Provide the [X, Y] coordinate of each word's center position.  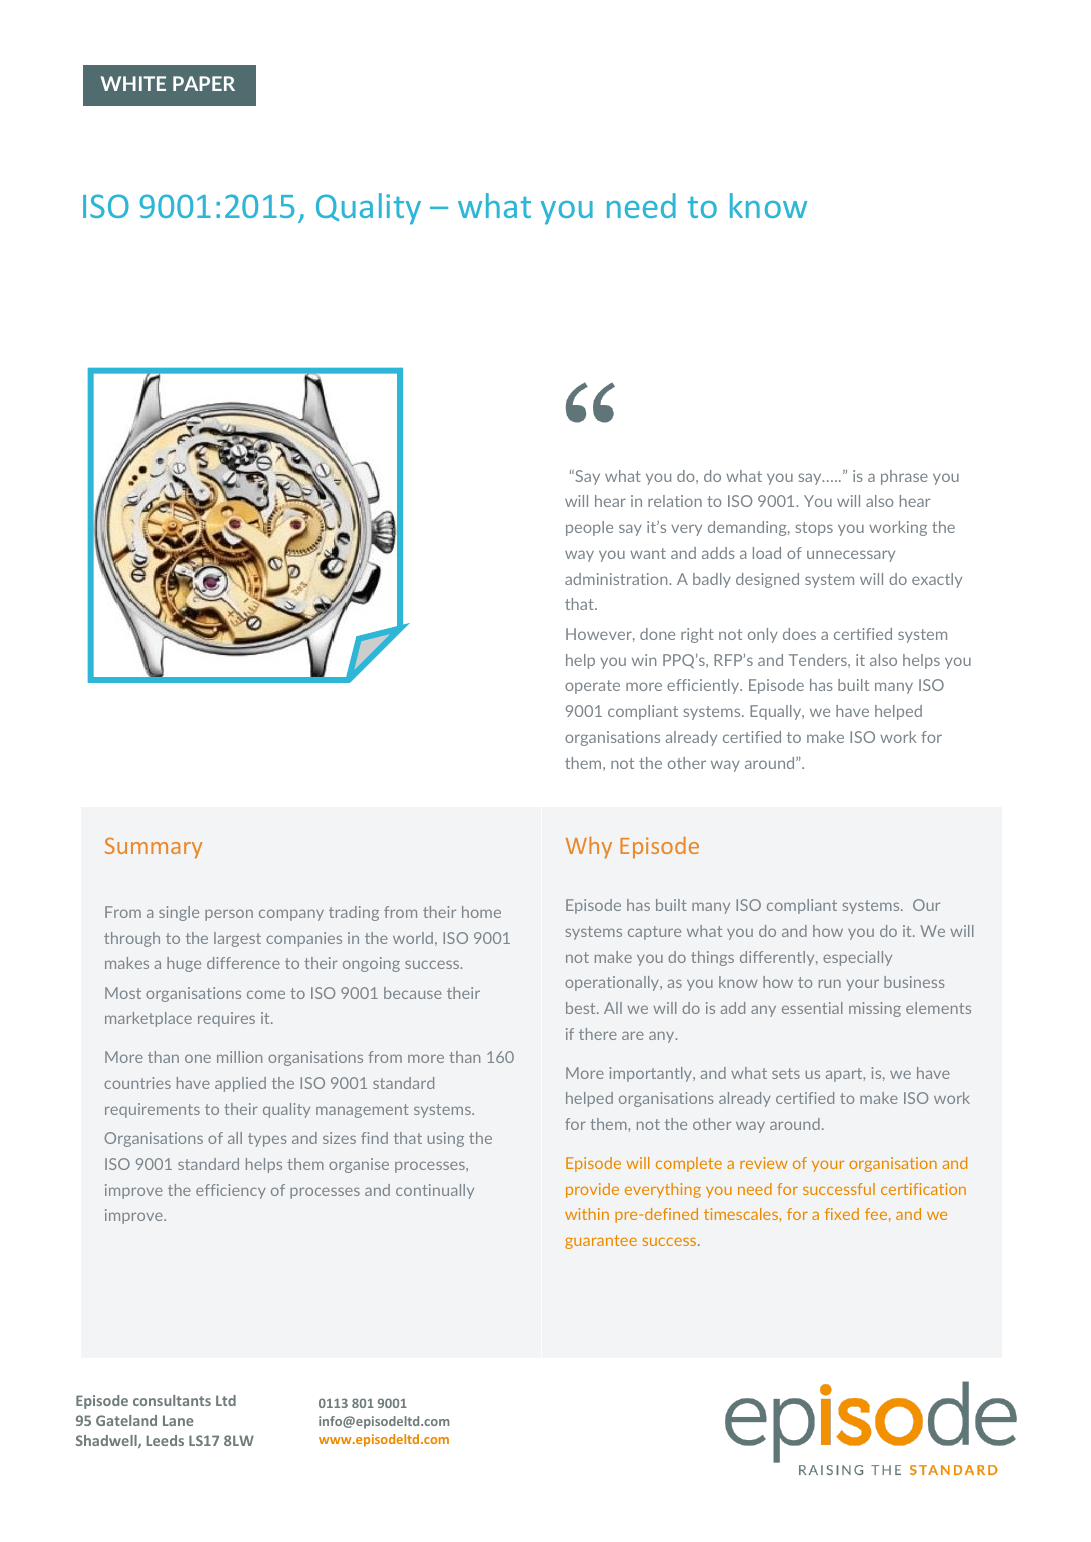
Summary [153, 848]
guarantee [601, 1242]
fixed [842, 1214]
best [582, 1008]
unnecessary [851, 556]
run [830, 983]
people [589, 528]
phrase [904, 477]
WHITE [133, 83]
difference [243, 963]
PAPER [204, 83]
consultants [172, 1400]
